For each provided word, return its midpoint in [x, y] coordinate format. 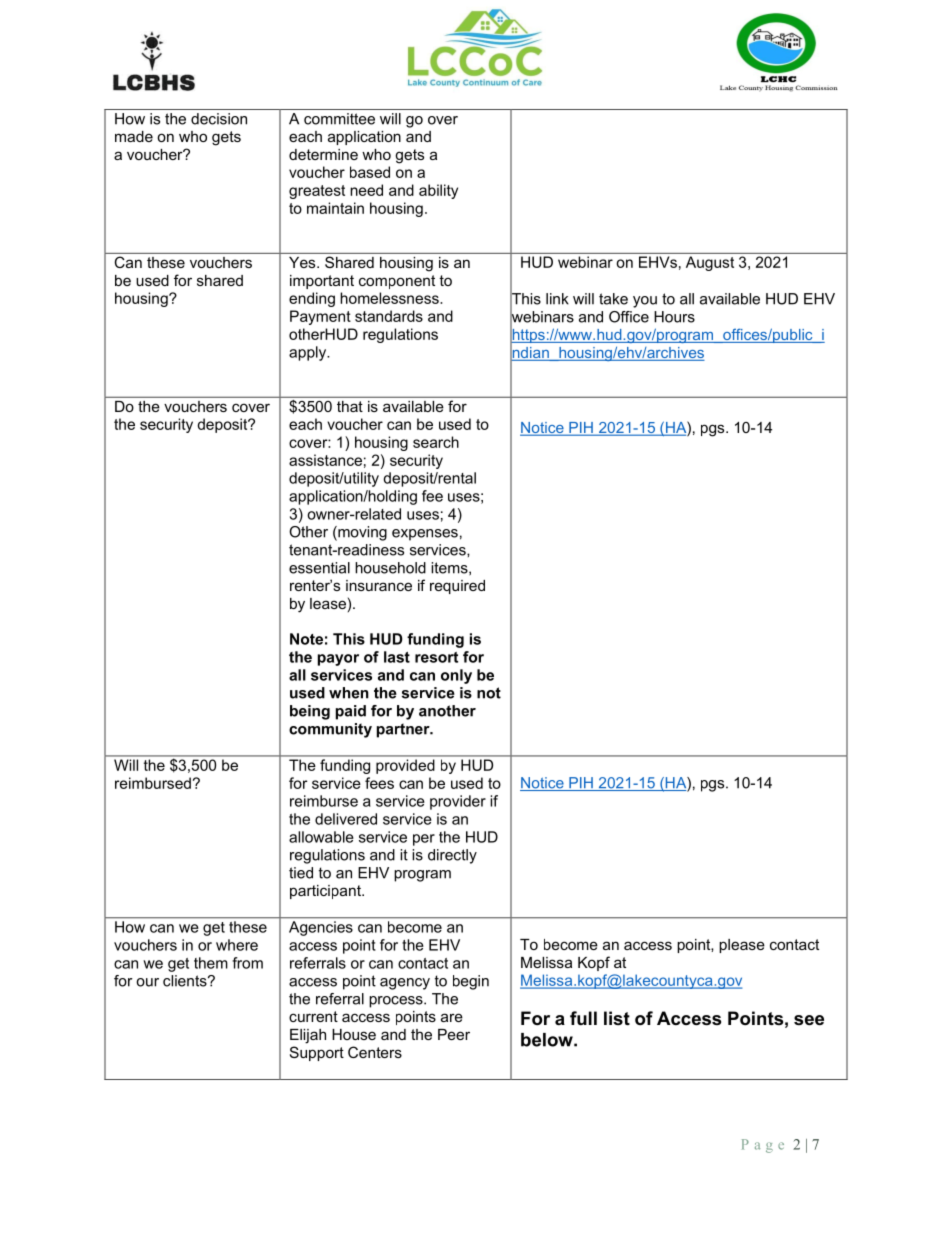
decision [219, 119]
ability [438, 191]
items [450, 568]
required [457, 587]
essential [319, 568]
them [211, 963]
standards [389, 316]
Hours [674, 317]
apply [309, 353]
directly [452, 856]
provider [458, 802]
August [710, 263]
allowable [321, 837]
